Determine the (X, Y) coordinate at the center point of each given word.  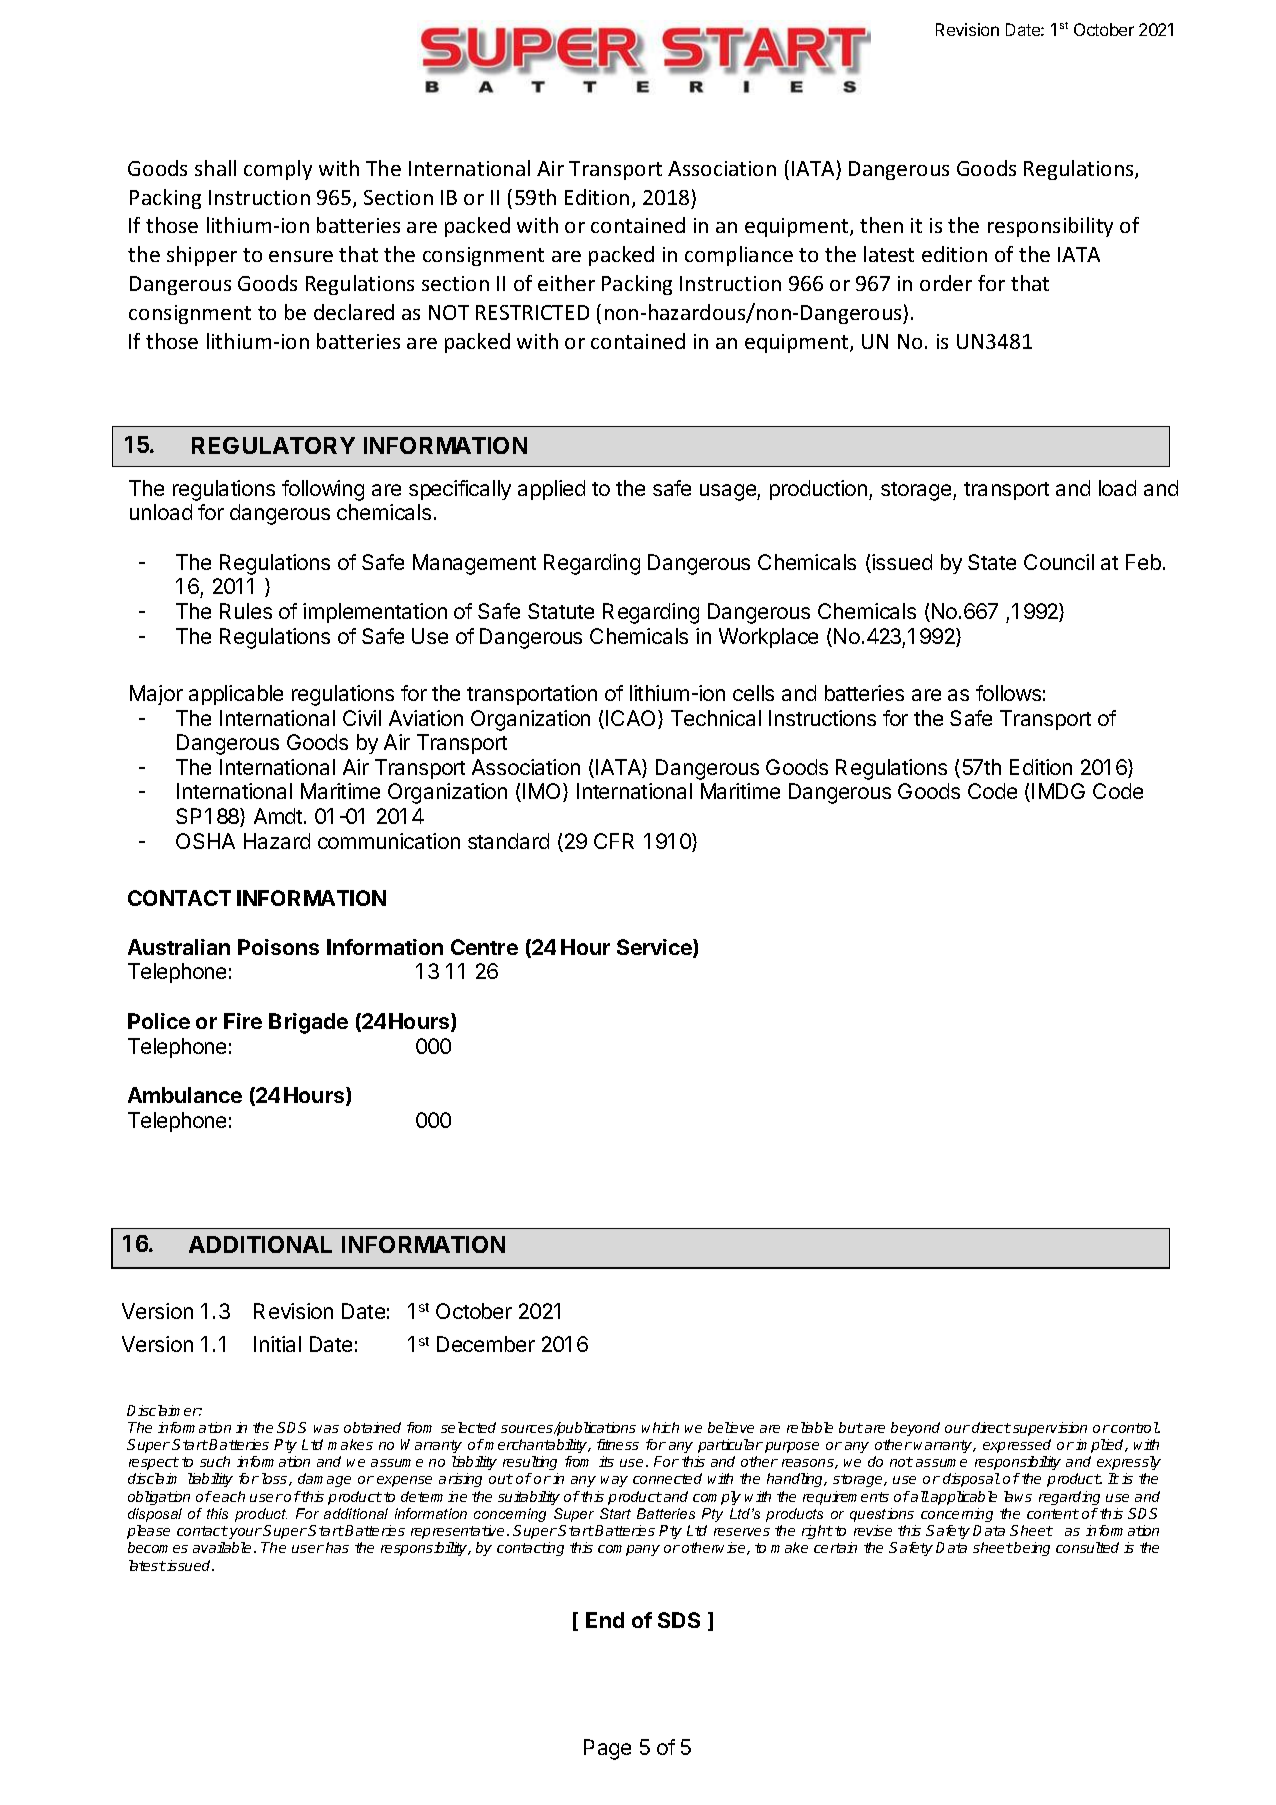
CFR (614, 841)
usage (729, 492)
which (660, 1427)
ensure (301, 256)
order (946, 283)
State (992, 562)
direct (991, 1427)
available (224, 1547)
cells (753, 693)
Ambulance (185, 1095)
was (326, 1429)
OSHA (205, 841)
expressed (1017, 1446)
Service (655, 948)
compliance (739, 256)
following (323, 490)
